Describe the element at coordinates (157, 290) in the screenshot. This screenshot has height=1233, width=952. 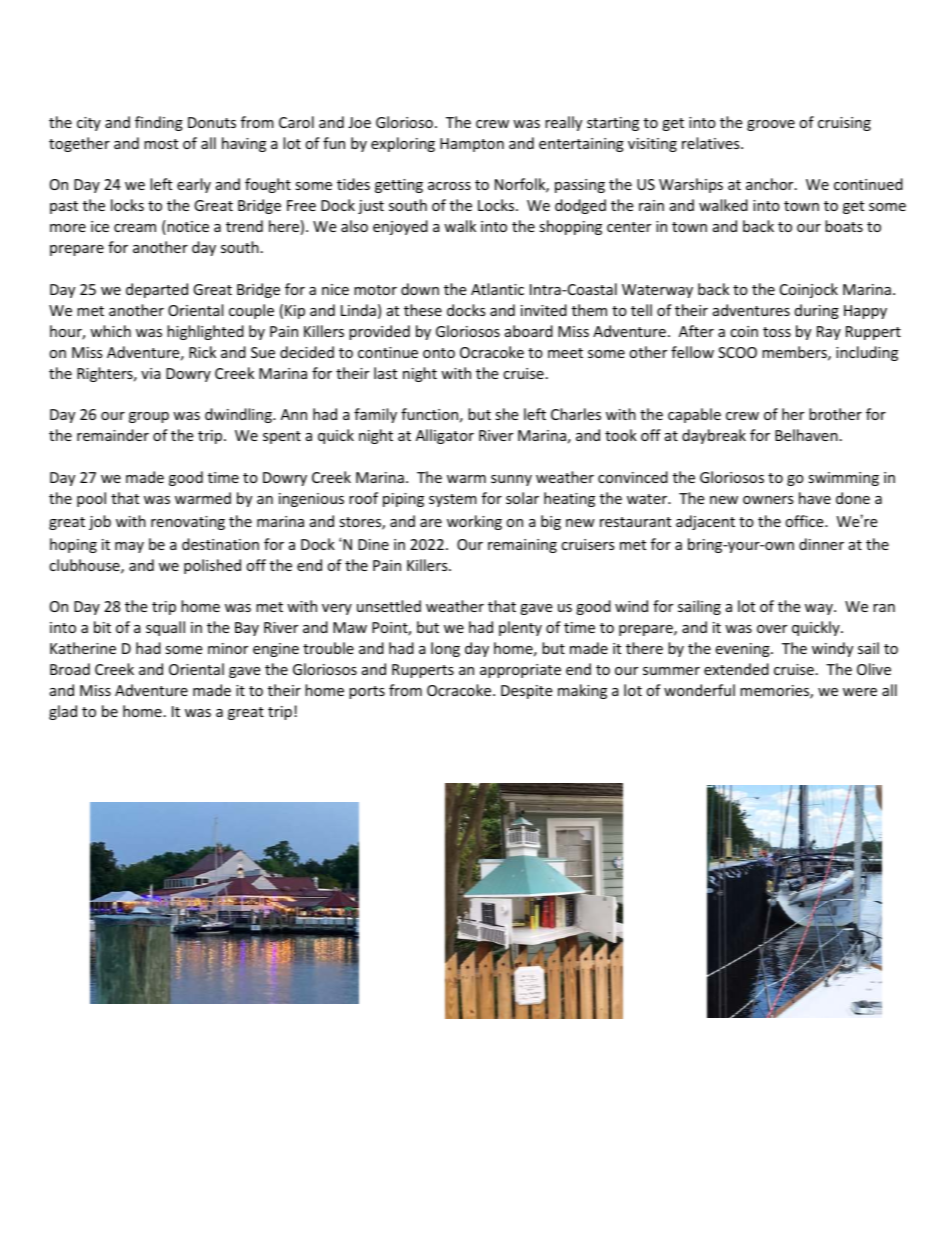
I see `departed` at that location.
